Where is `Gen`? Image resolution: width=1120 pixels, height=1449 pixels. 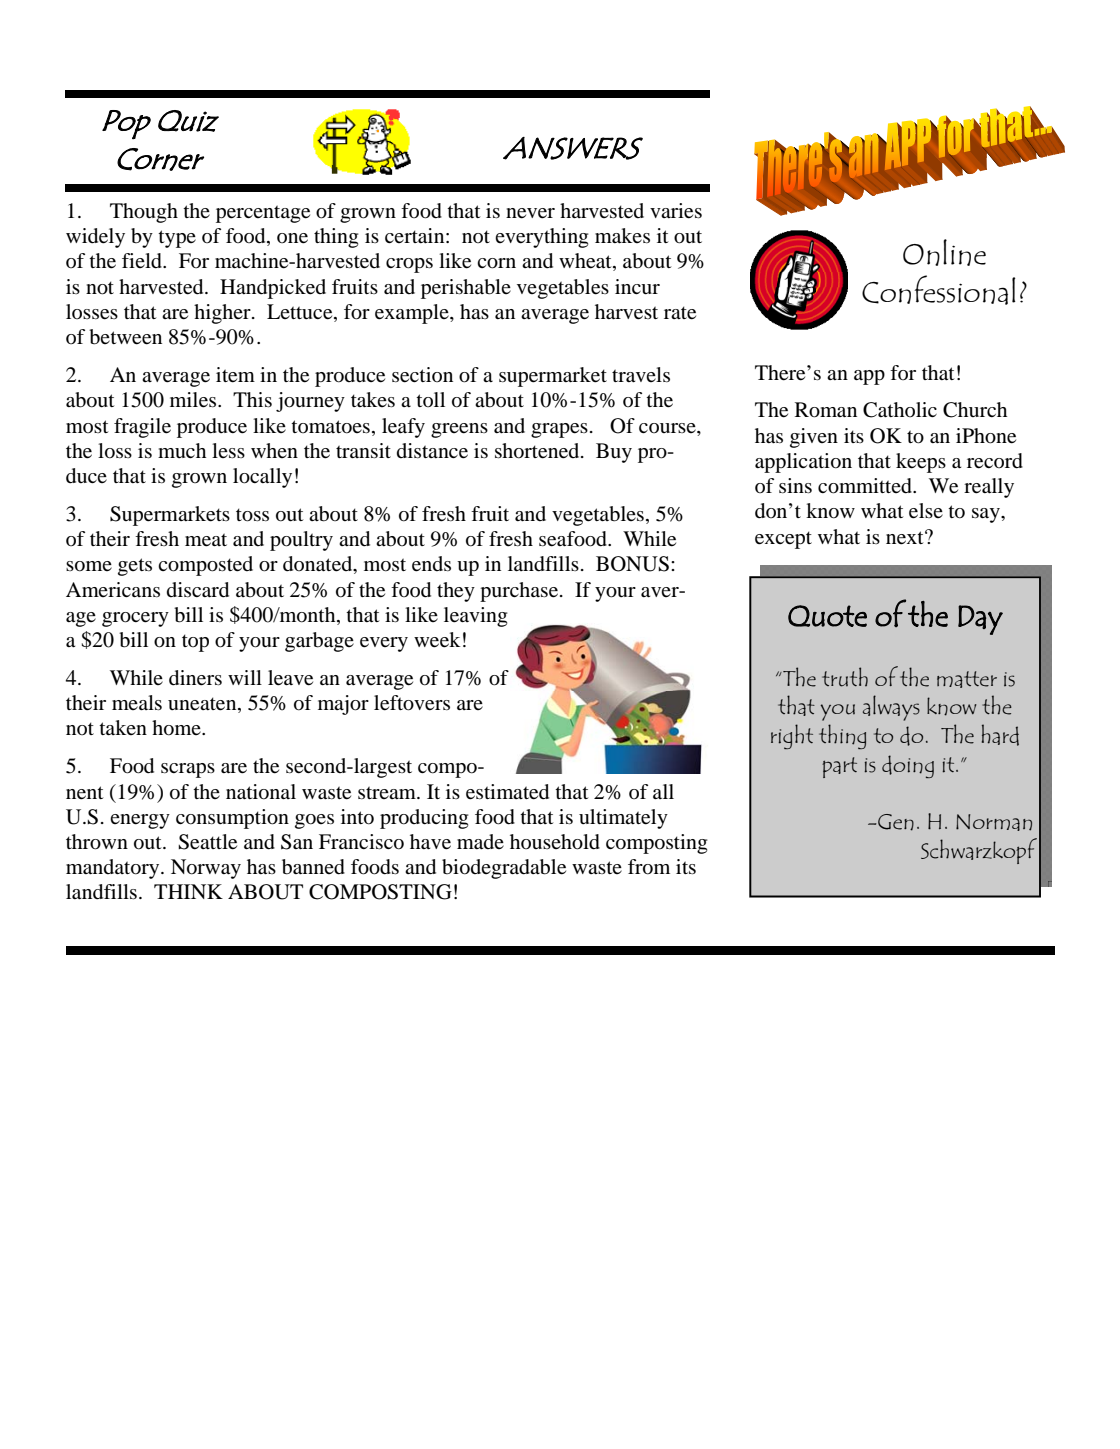
Gen is located at coordinates (895, 822).
